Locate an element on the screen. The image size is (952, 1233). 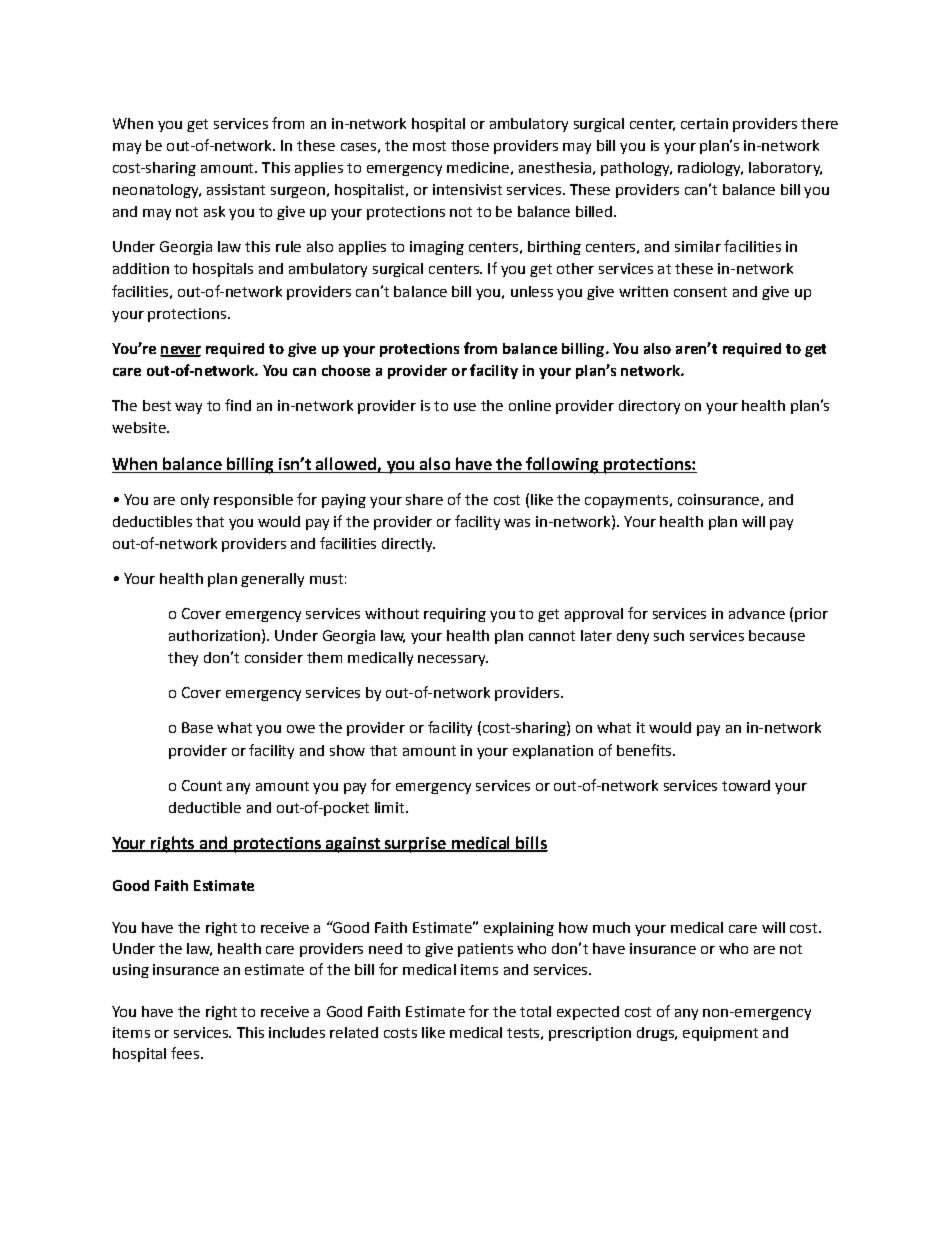
certain is located at coordinates (704, 123).
